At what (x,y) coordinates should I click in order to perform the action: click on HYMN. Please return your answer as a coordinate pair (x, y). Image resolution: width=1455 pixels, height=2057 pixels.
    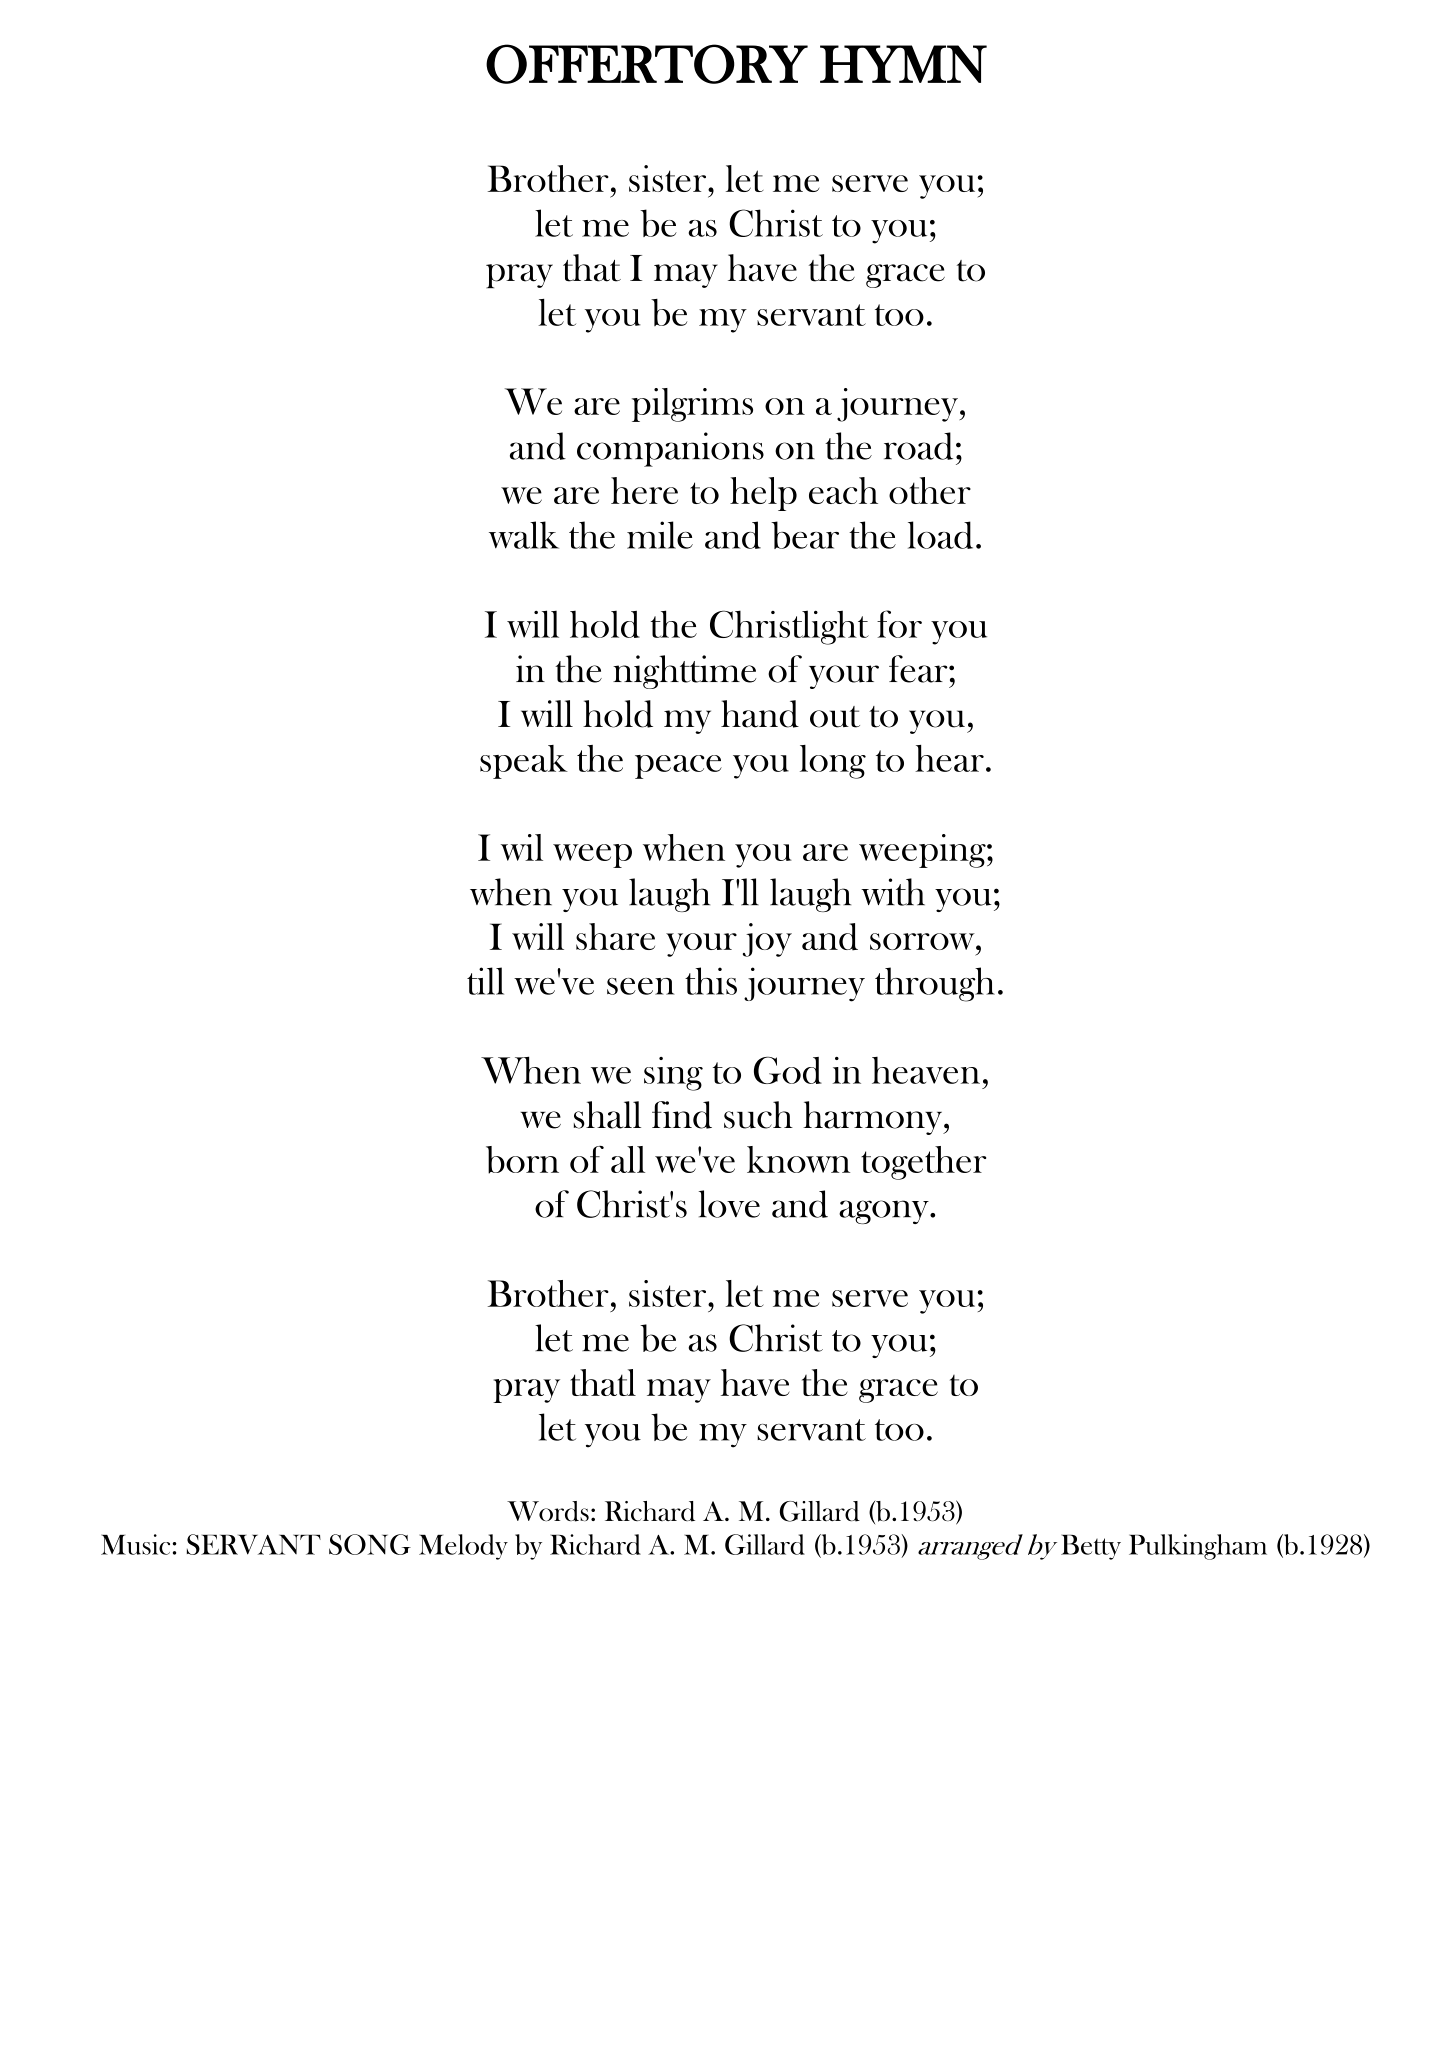
    Looking at the image, I should click on (903, 64).
